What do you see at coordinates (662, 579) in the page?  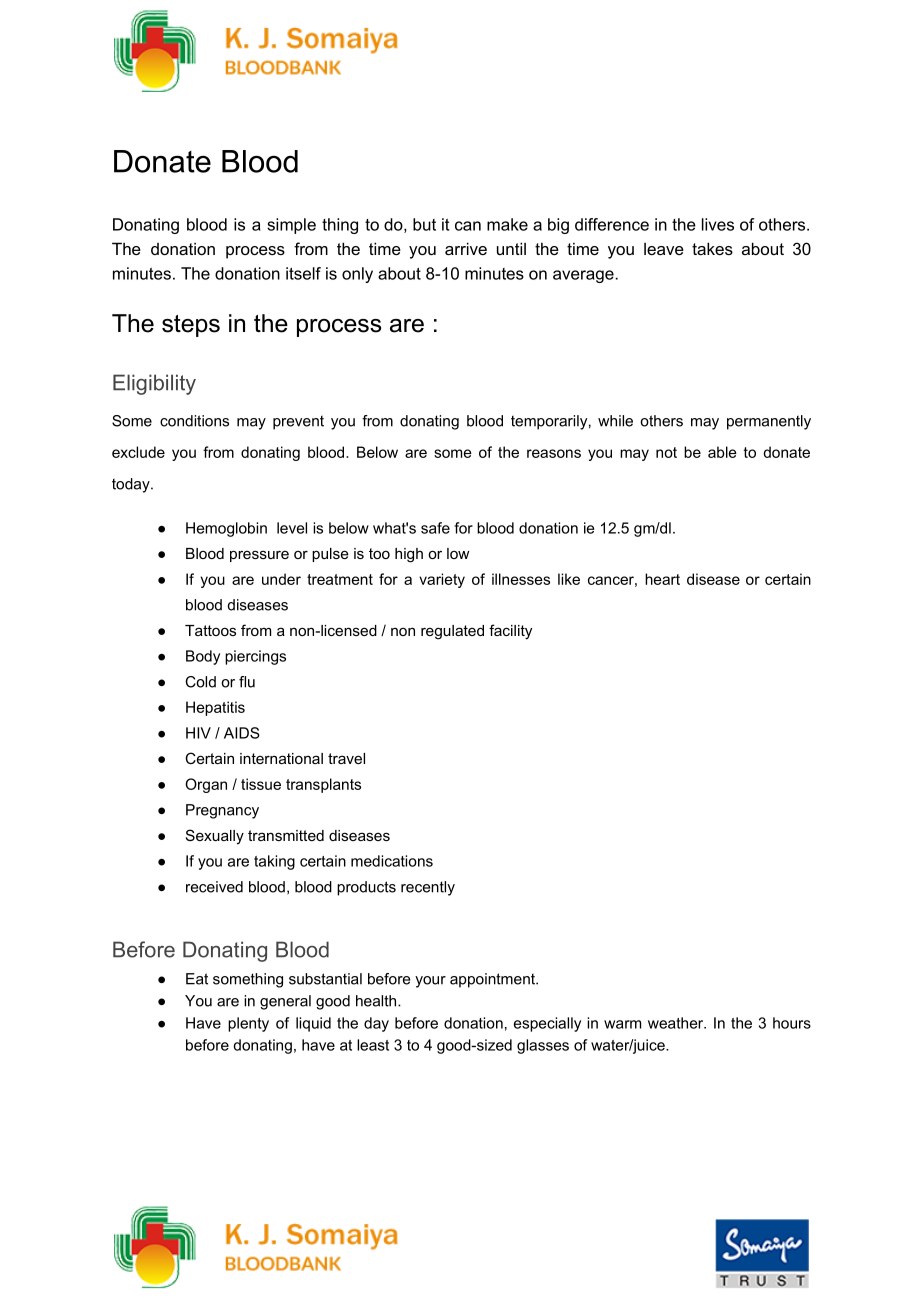 I see `heart` at bounding box center [662, 579].
